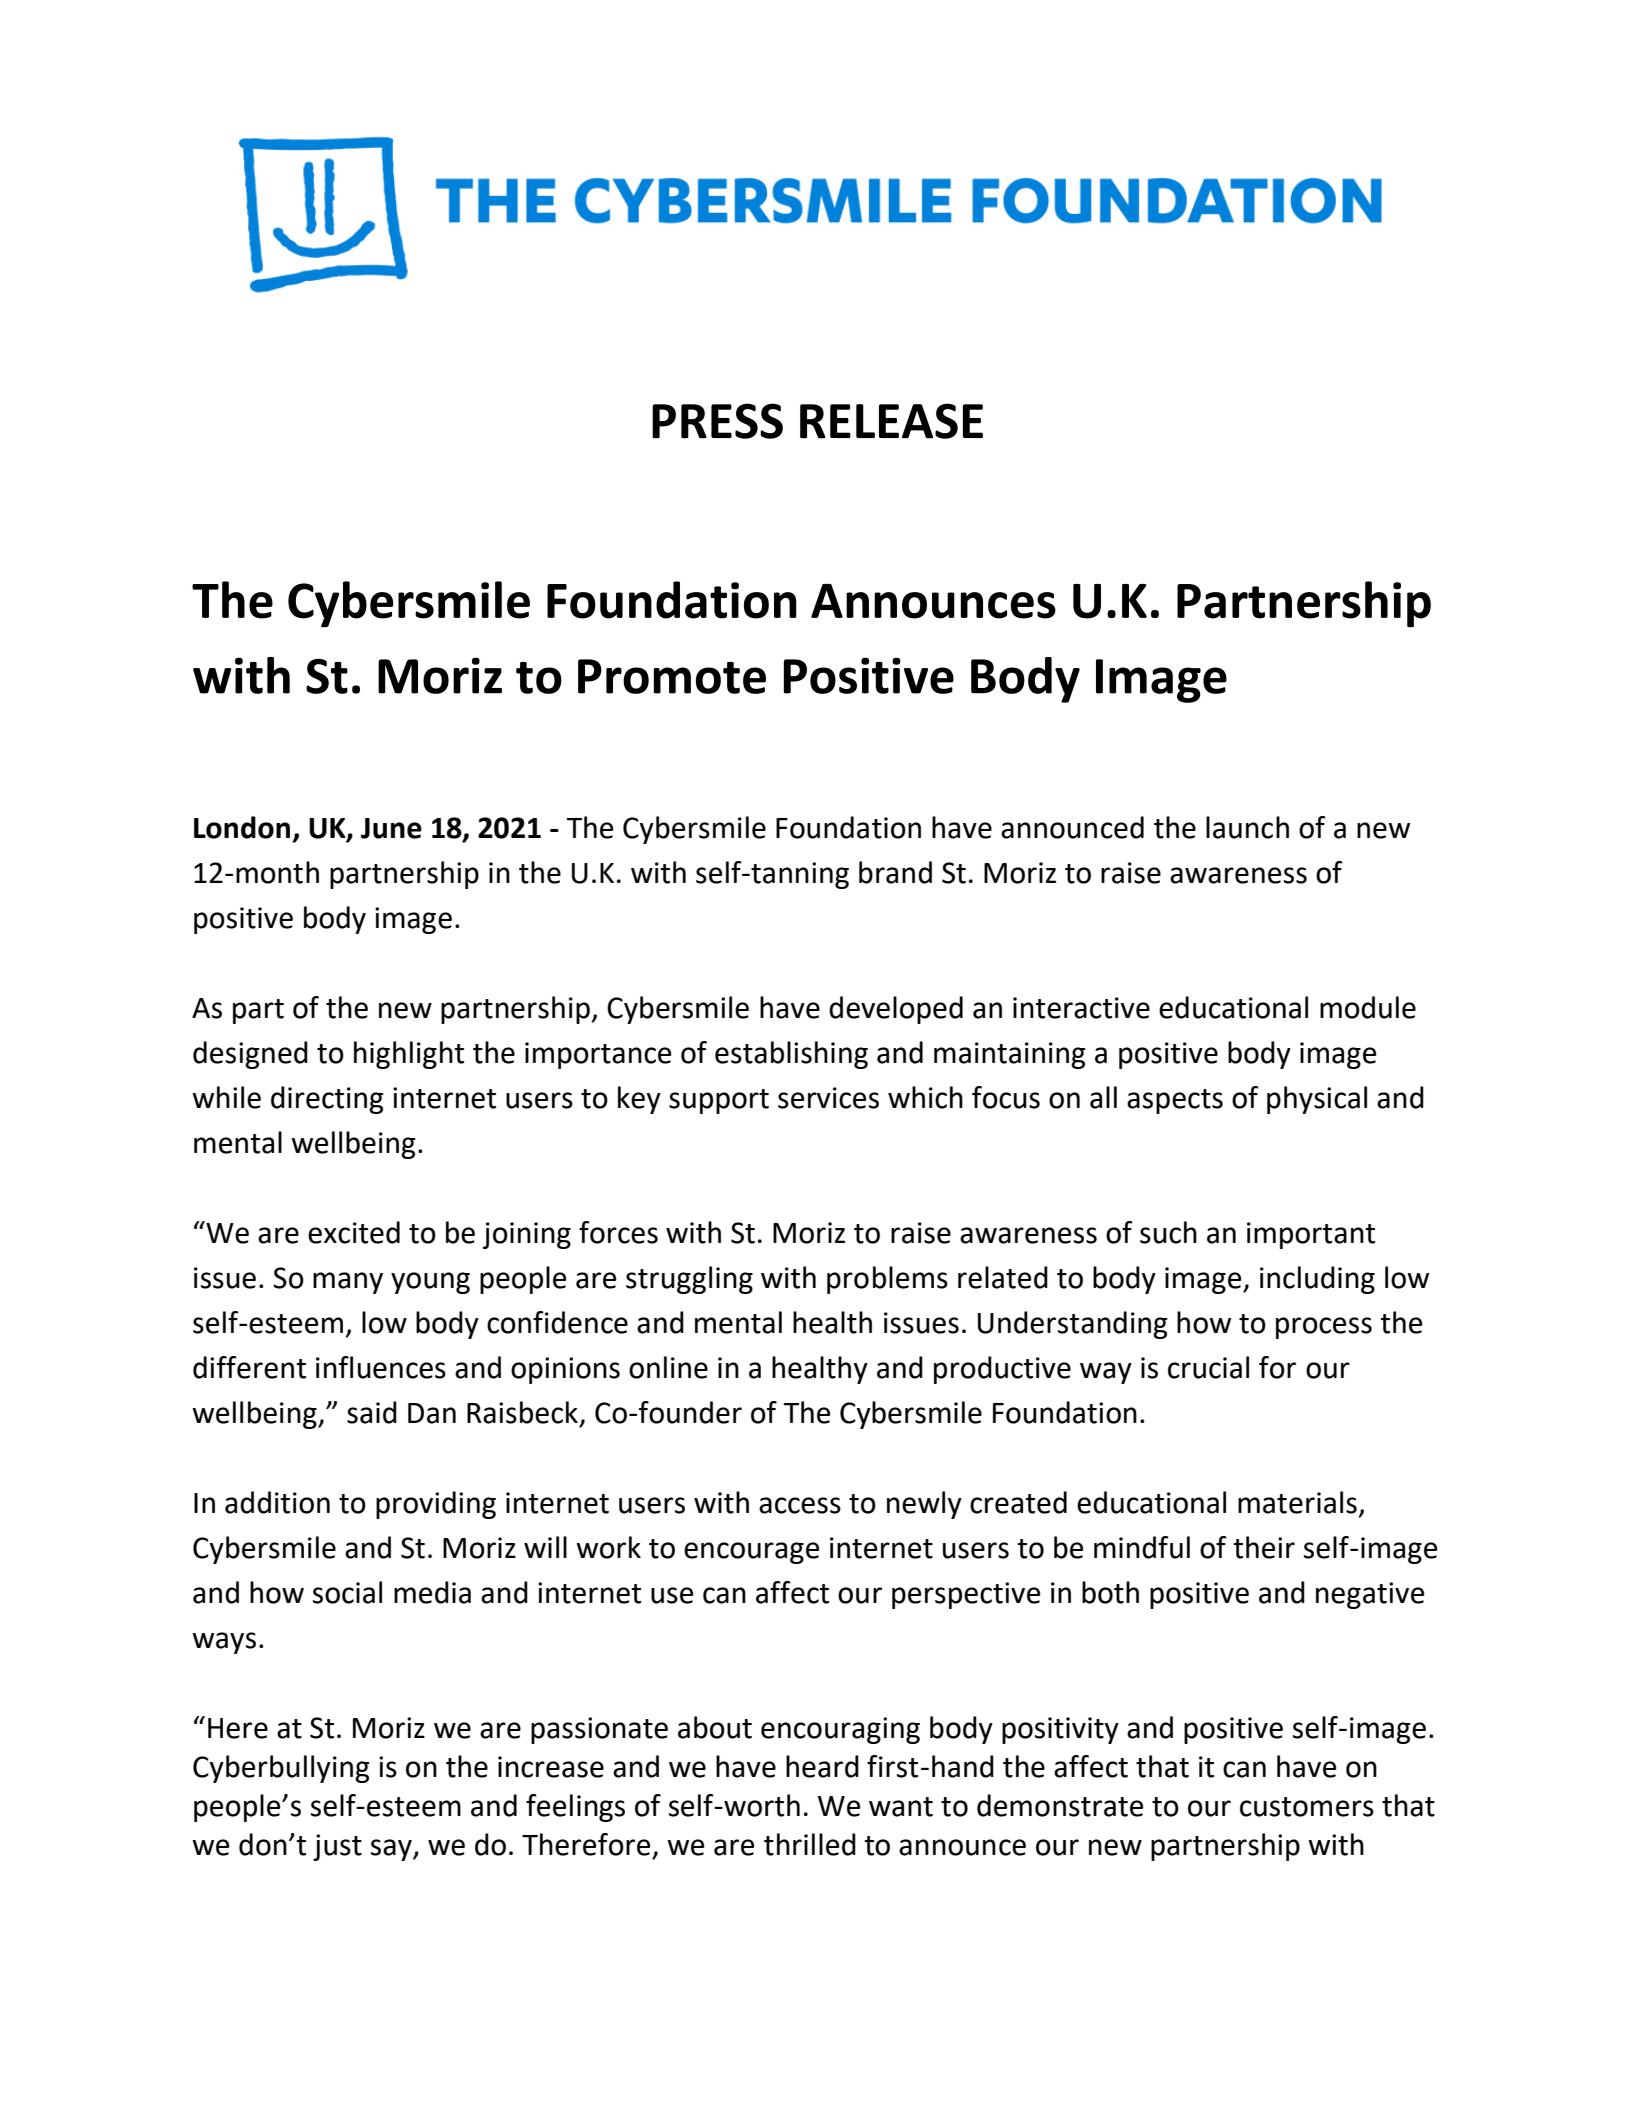  Describe the element at coordinates (668, 1367) in the page. I see `online` at that location.
